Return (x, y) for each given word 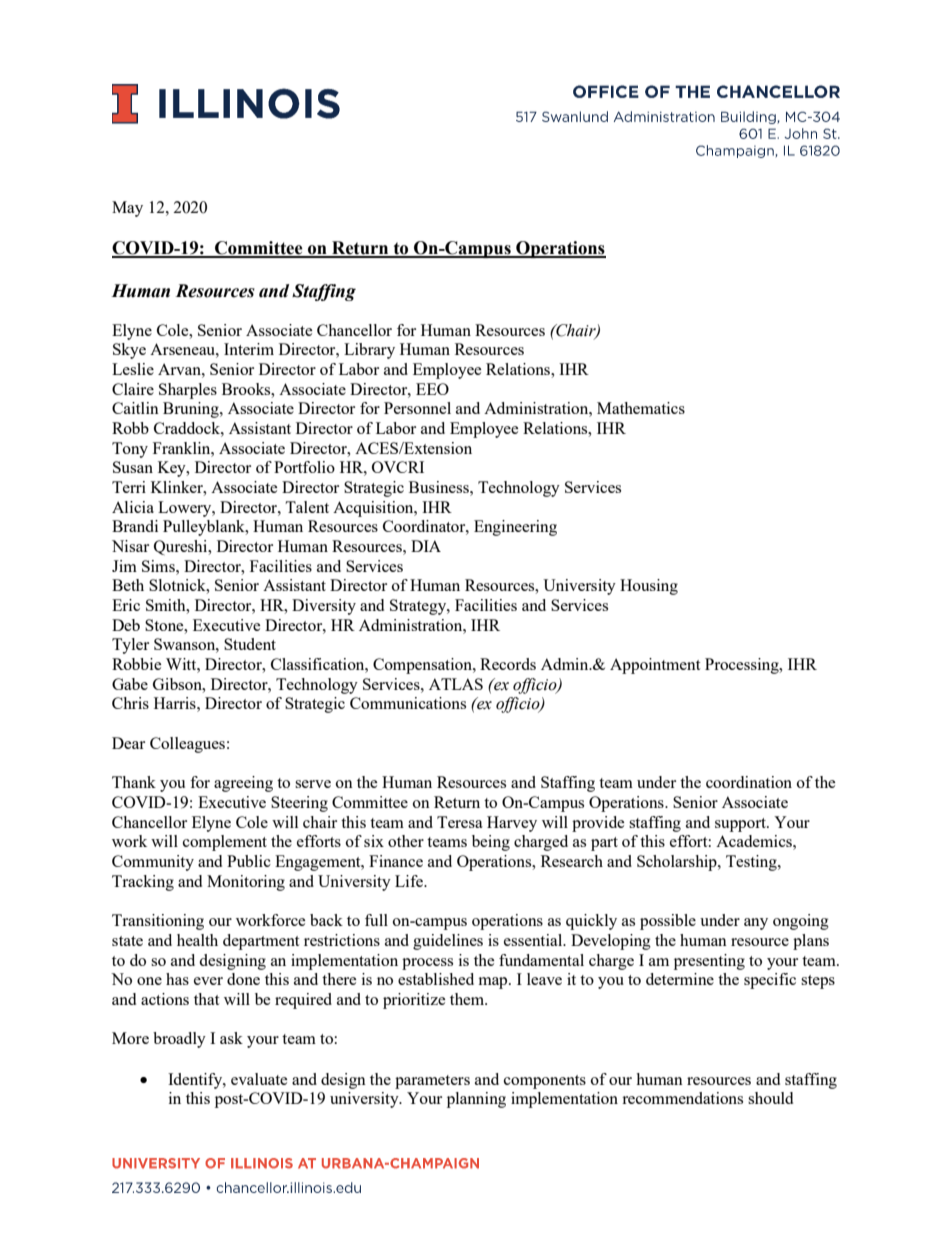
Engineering (515, 528)
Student (250, 644)
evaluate (259, 1079)
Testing (752, 863)
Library (369, 351)
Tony (130, 450)
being (491, 843)
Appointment (655, 666)
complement (225, 843)
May (127, 209)
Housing (649, 587)
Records (508, 664)
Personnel (417, 408)
